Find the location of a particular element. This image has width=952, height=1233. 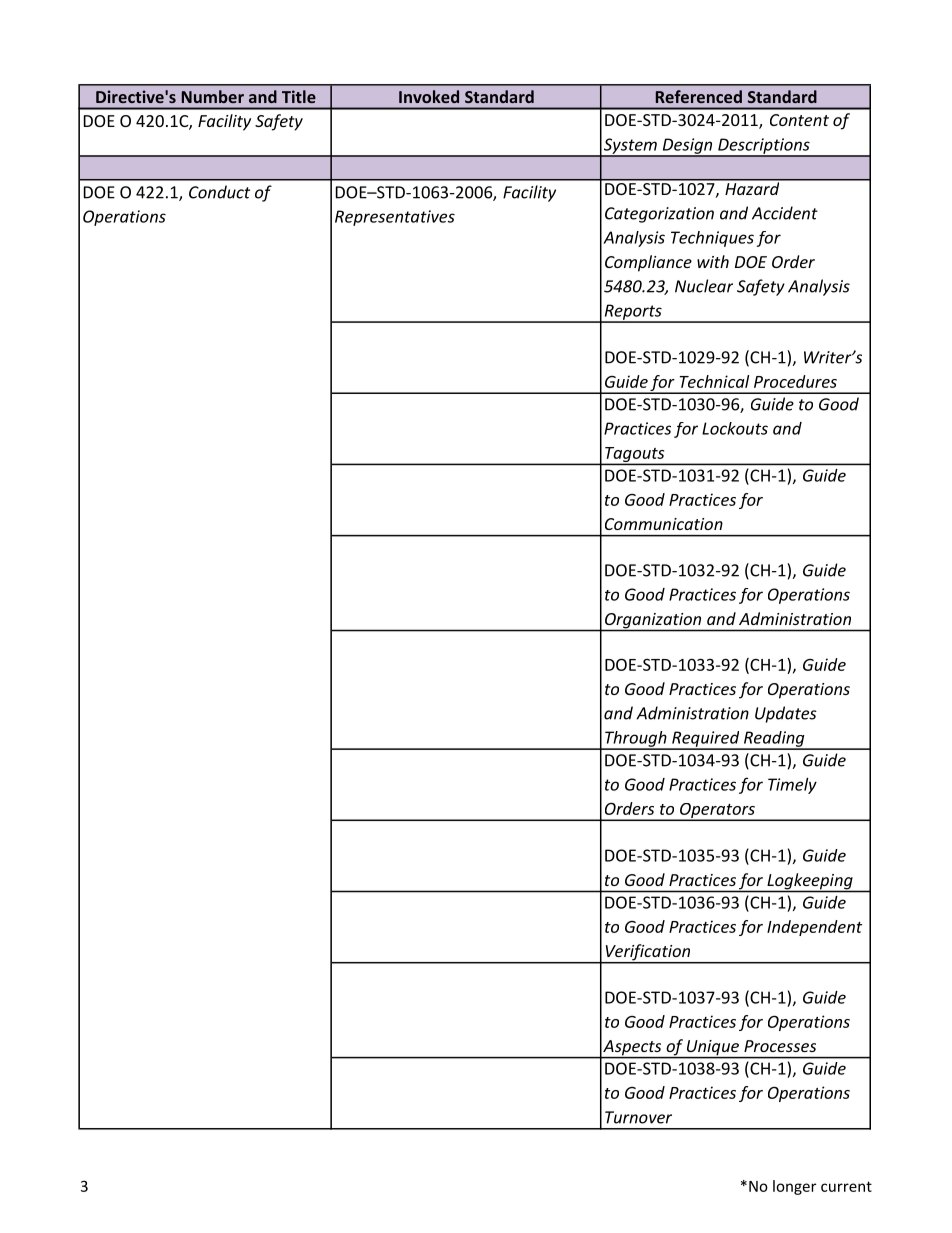

Lockouts is located at coordinates (735, 428).
